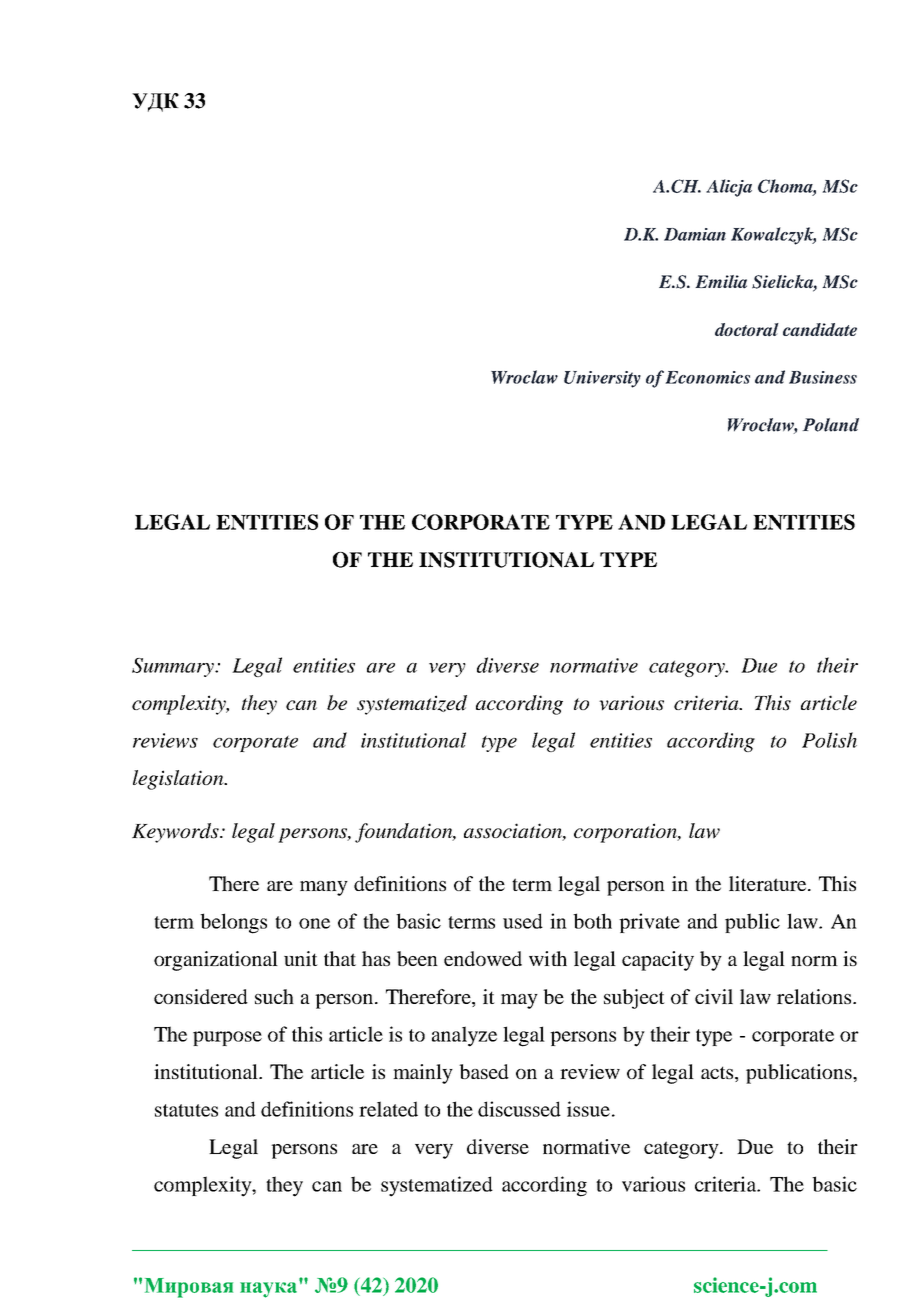 This image has width=924, height=1308. I want to click on Emilia, so click(721, 282).
